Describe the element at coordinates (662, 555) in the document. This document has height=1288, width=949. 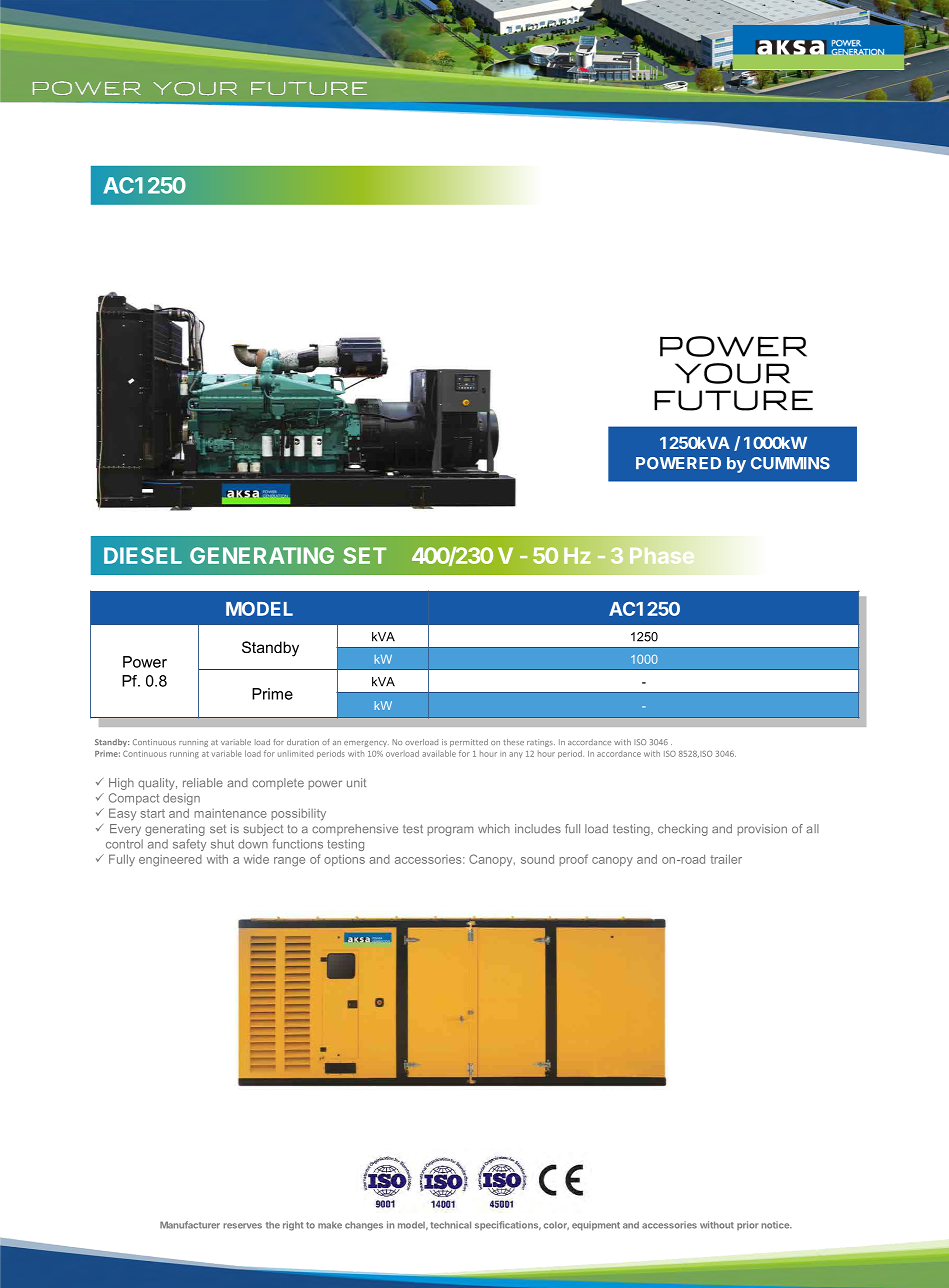
I see `Phase` at that location.
